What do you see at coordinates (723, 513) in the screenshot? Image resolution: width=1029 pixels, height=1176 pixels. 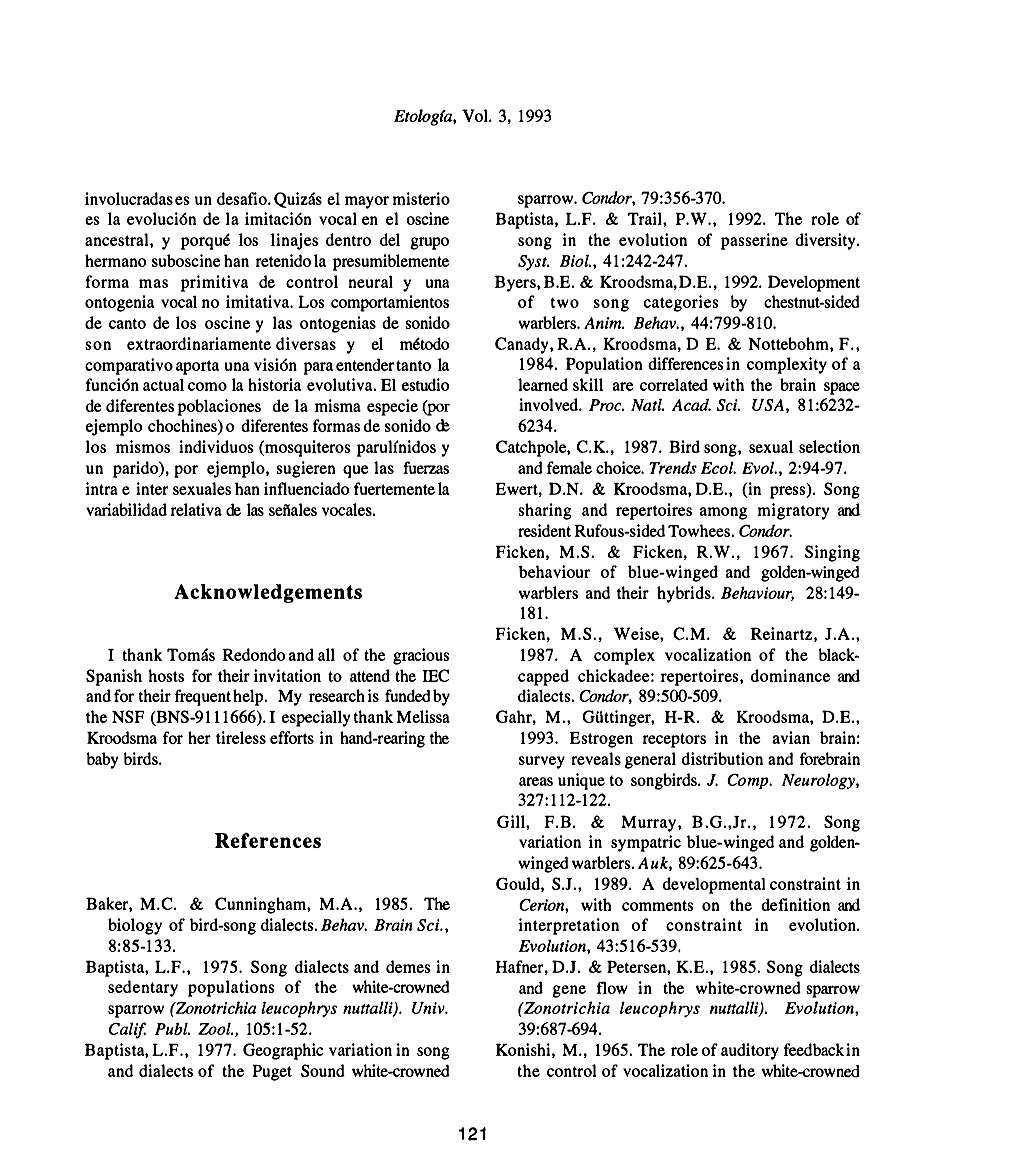 I see `among` at bounding box center [723, 513].
